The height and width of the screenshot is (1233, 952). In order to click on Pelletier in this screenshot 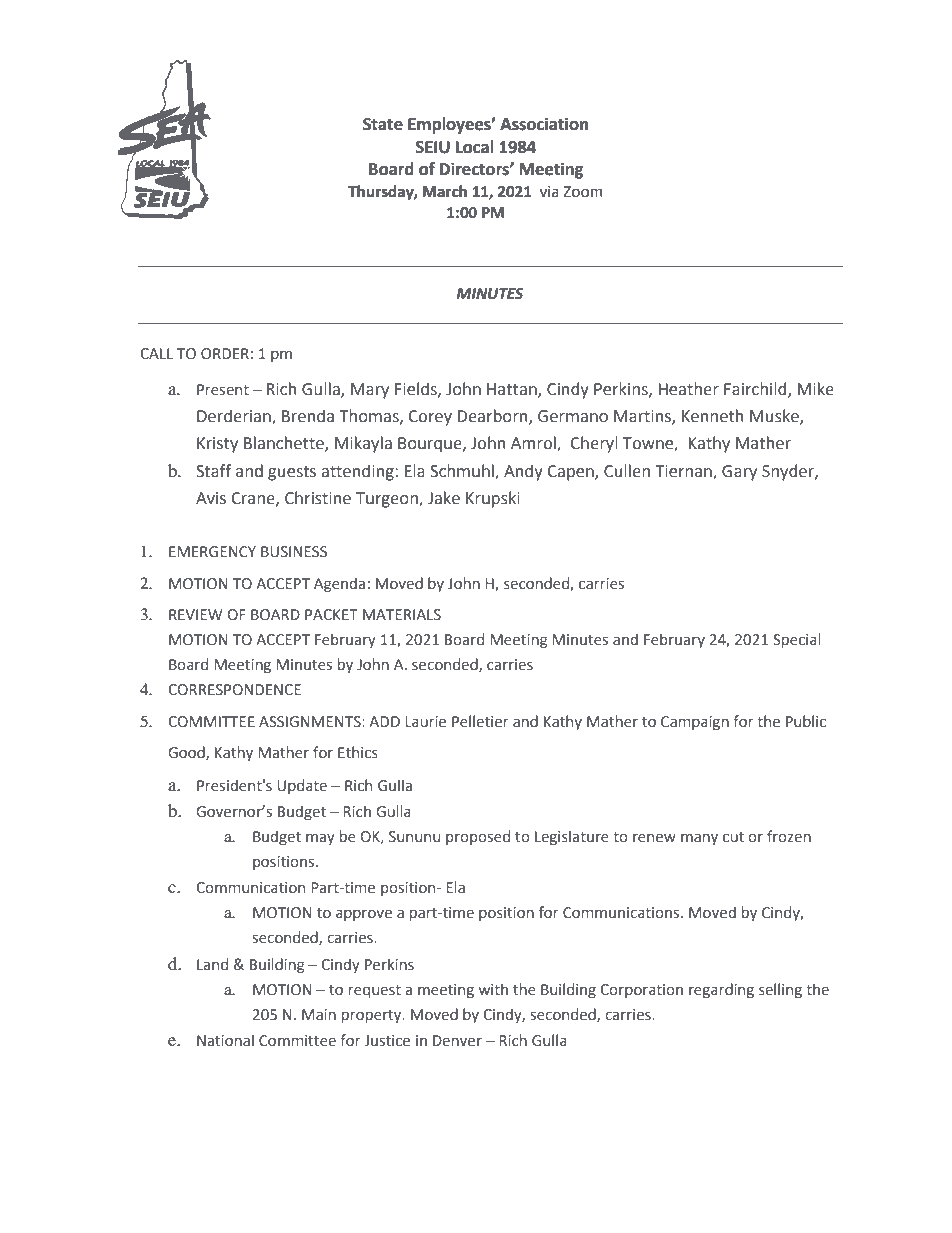, I will do `click(480, 721)`.
